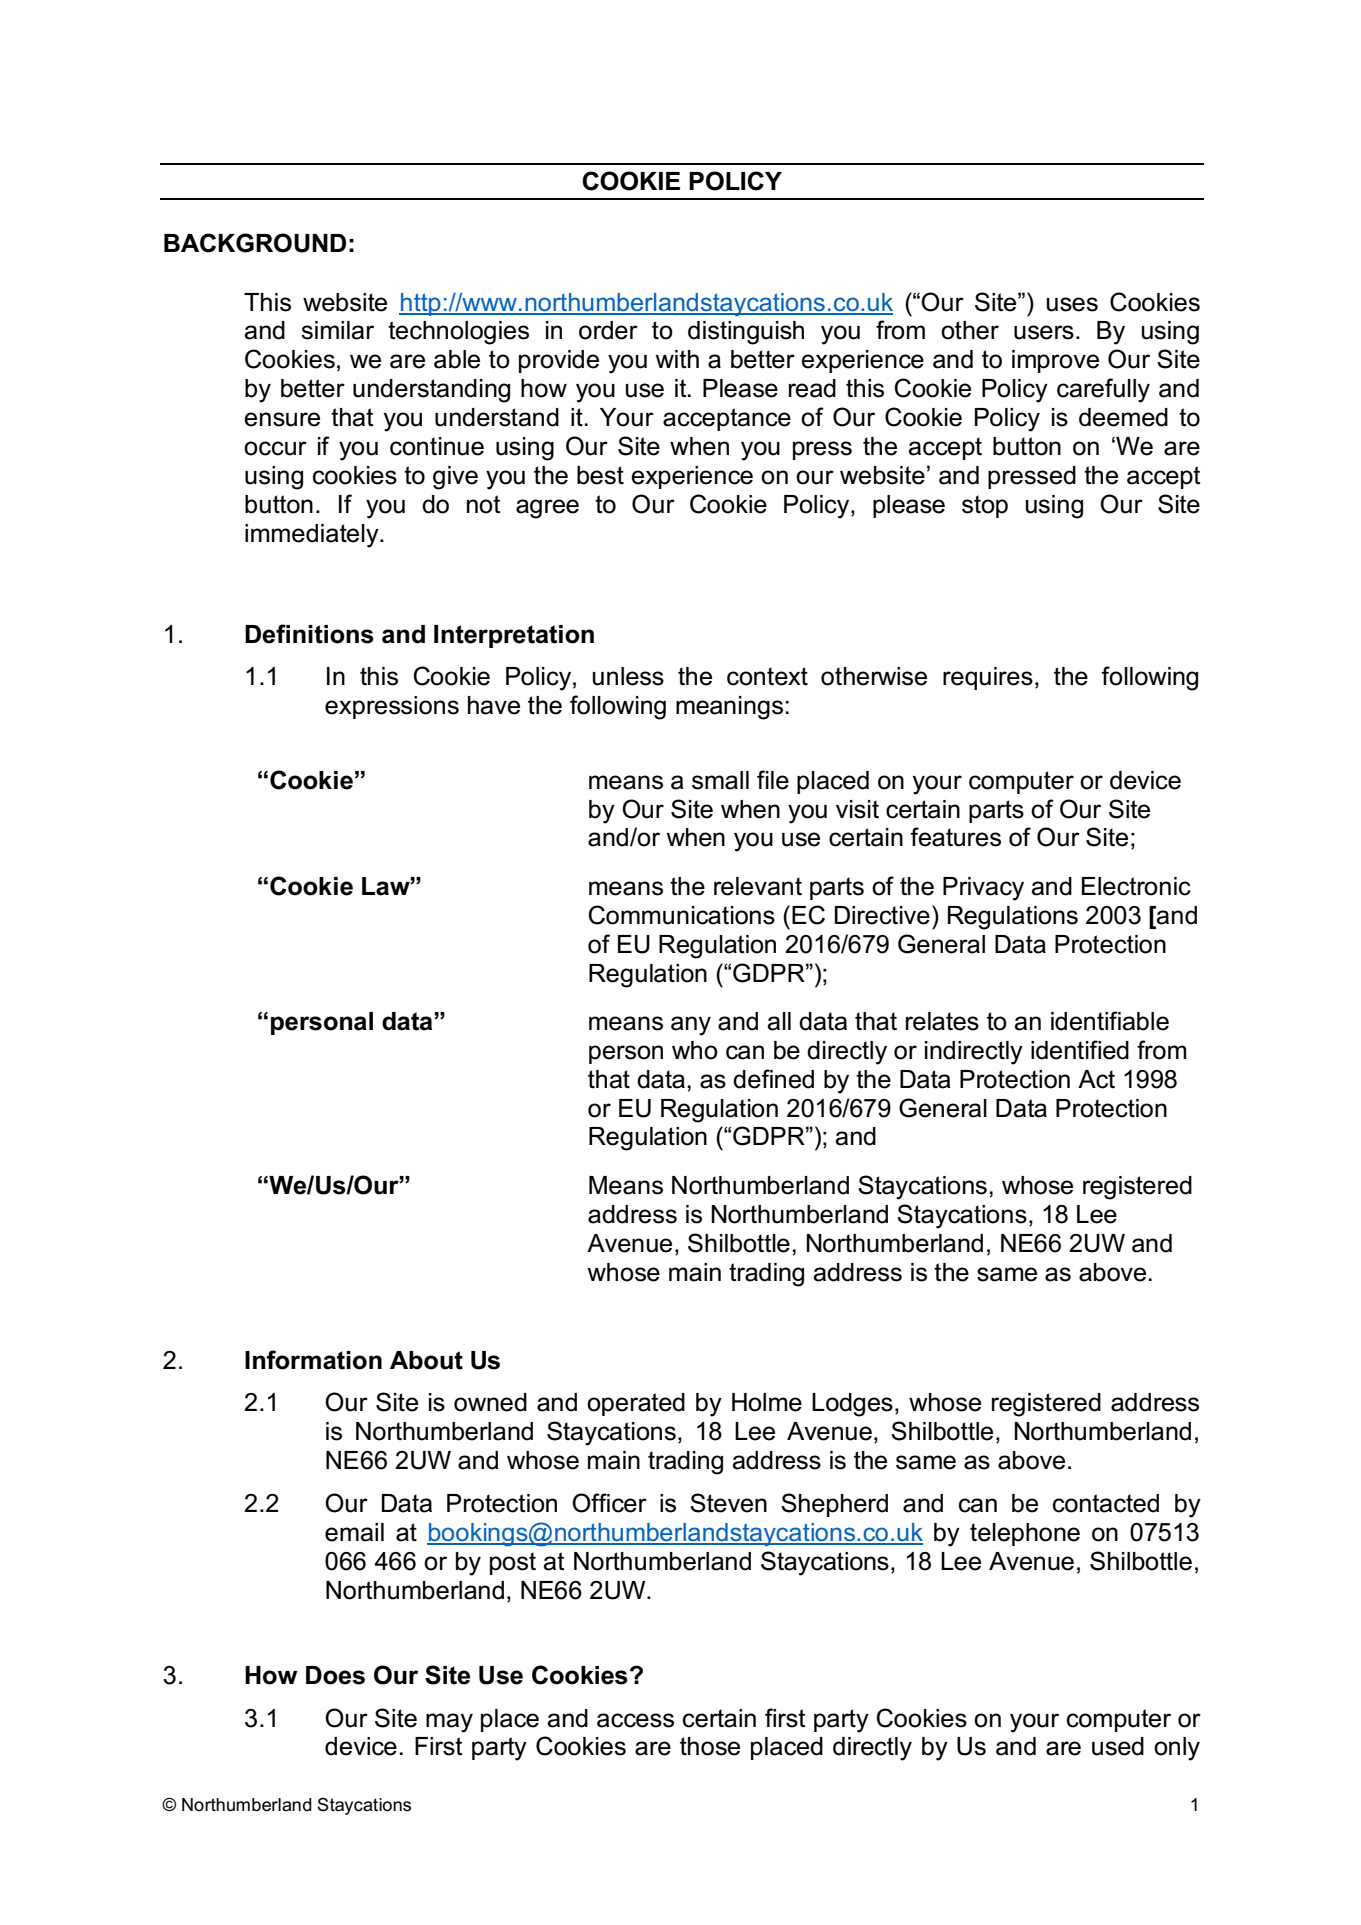 This image has height=1925, width=1361. What do you see at coordinates (767, 676) in the image?
I see `context` at bounding box center [767, 676].
